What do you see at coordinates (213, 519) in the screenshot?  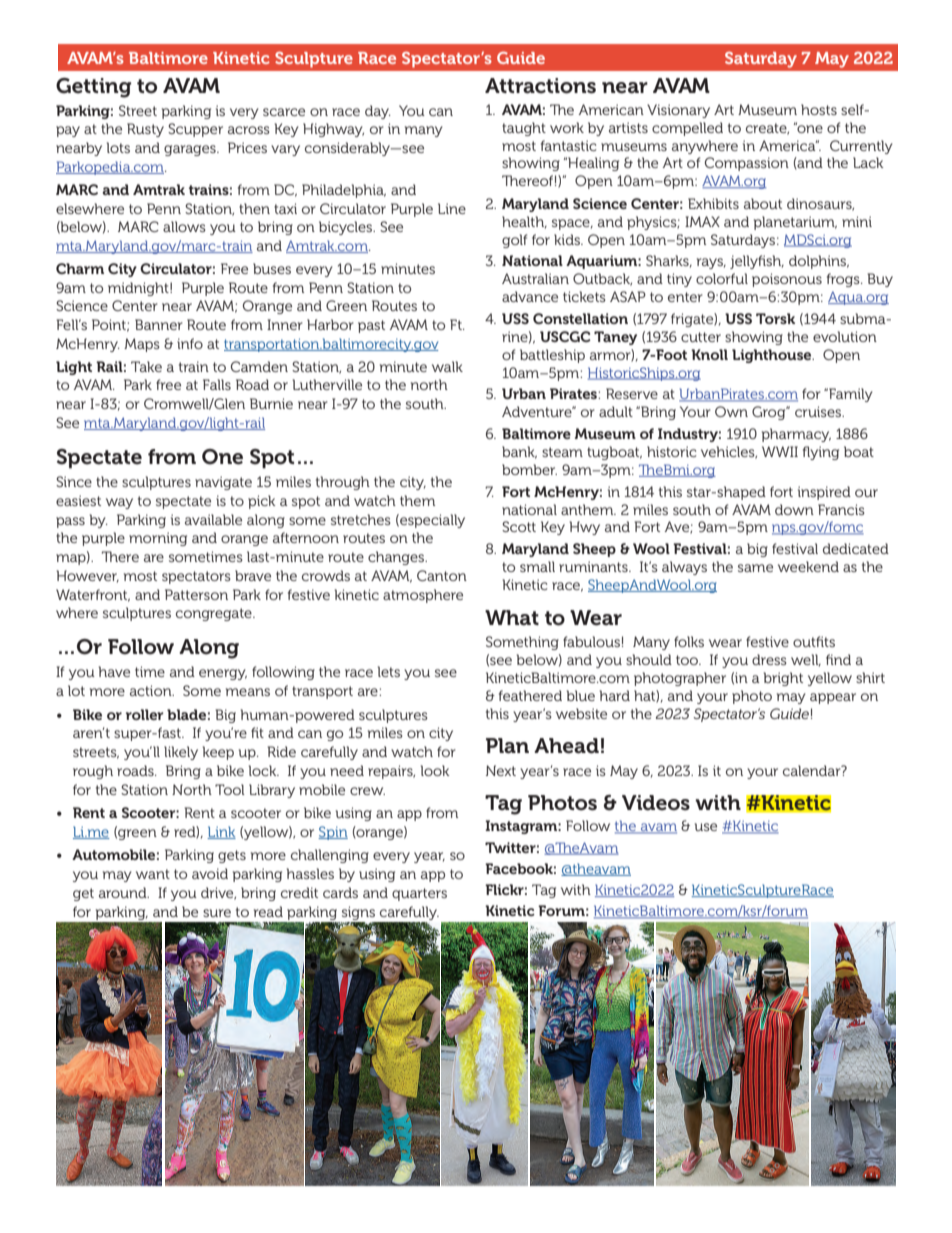 I see `available` at bounding box center [213, 519].
